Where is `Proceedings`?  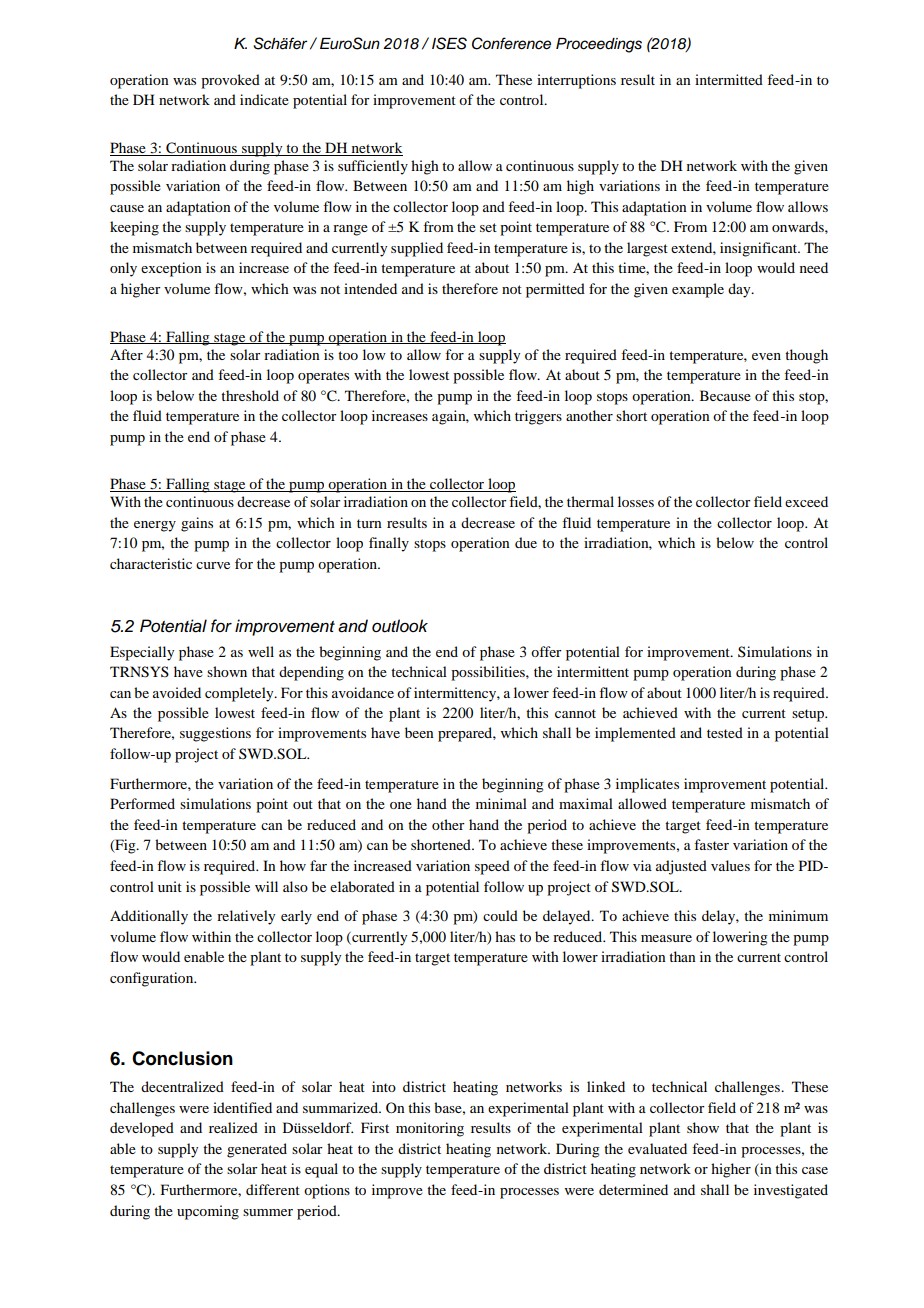 Proceedings is located at coordinates (599, 45).
